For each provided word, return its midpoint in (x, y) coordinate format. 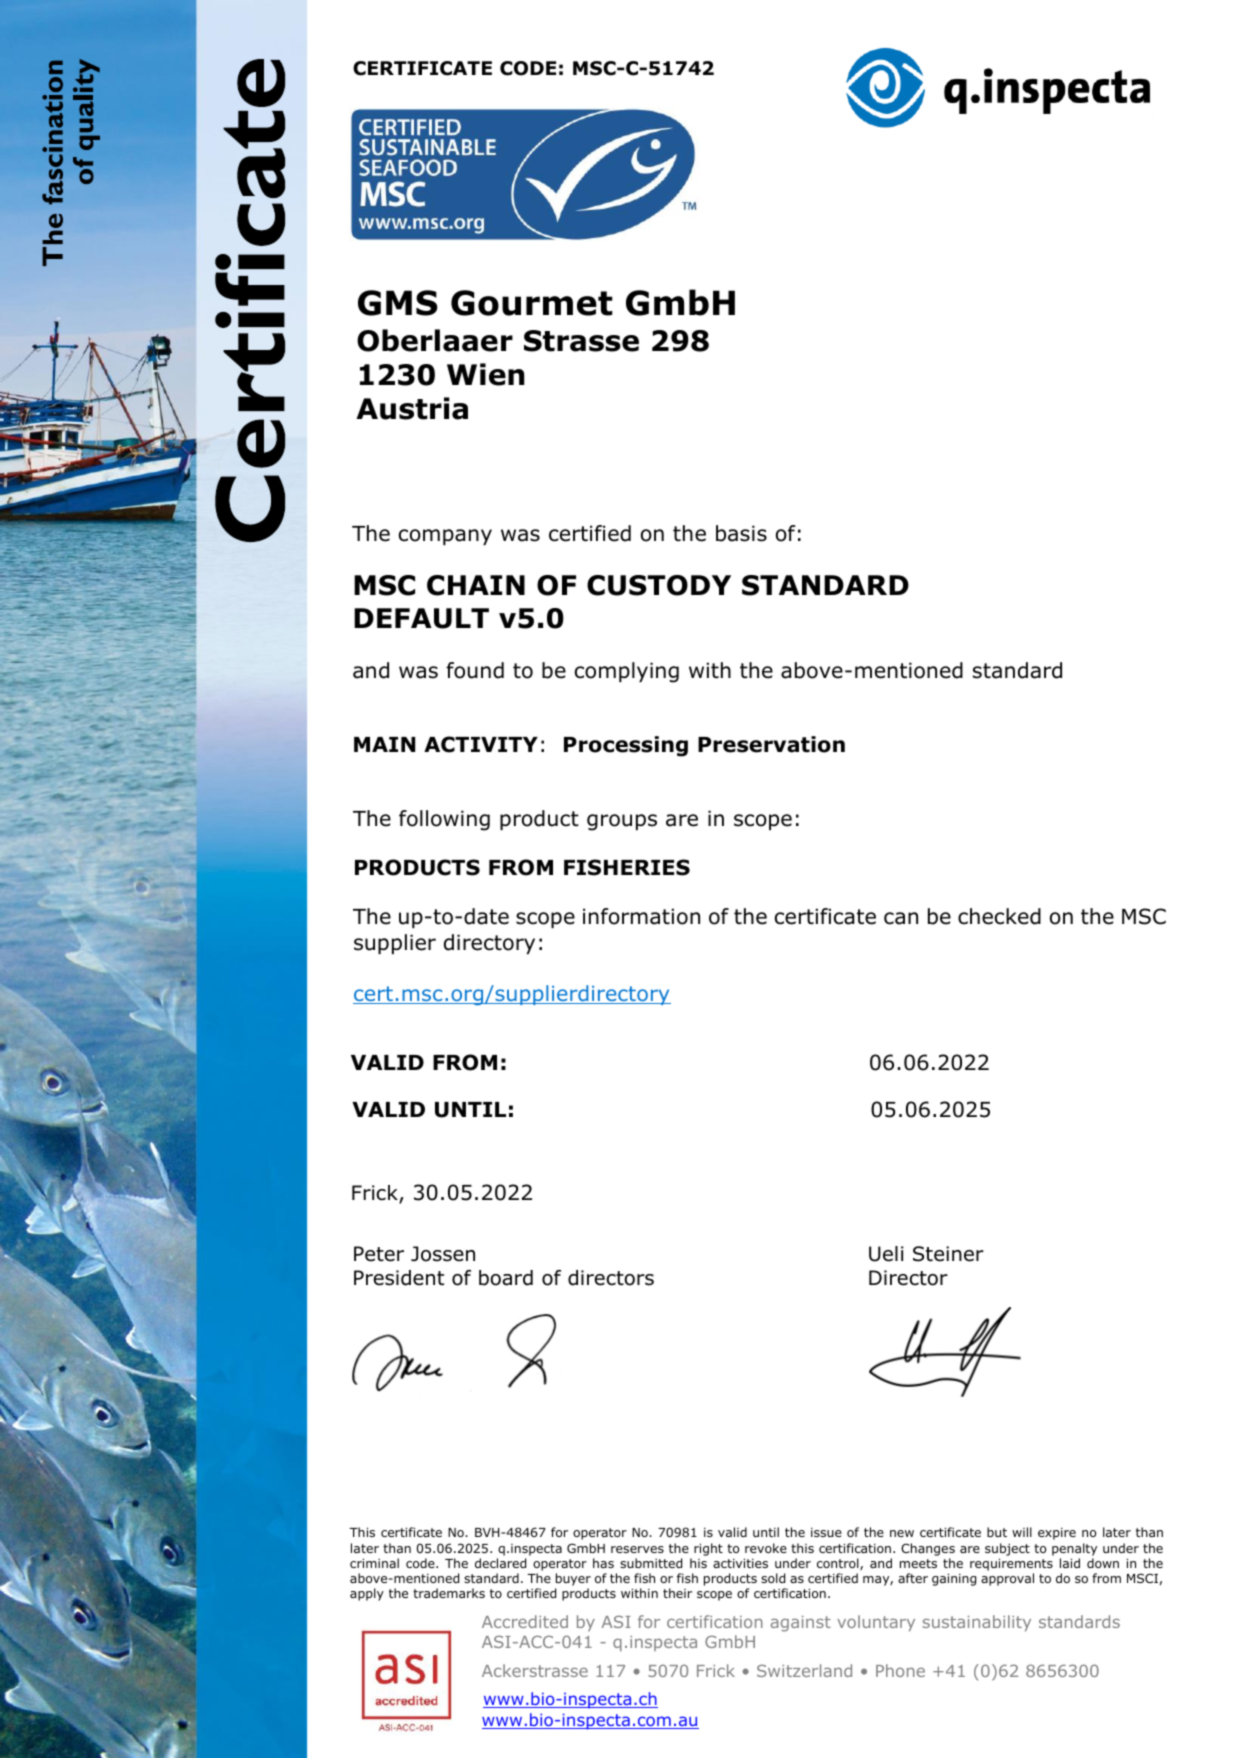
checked (999, 916)
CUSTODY (659, 585)
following (444, 820)
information (641, 916)
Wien (485, 374)
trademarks (449, 1593)
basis (741, 533)
